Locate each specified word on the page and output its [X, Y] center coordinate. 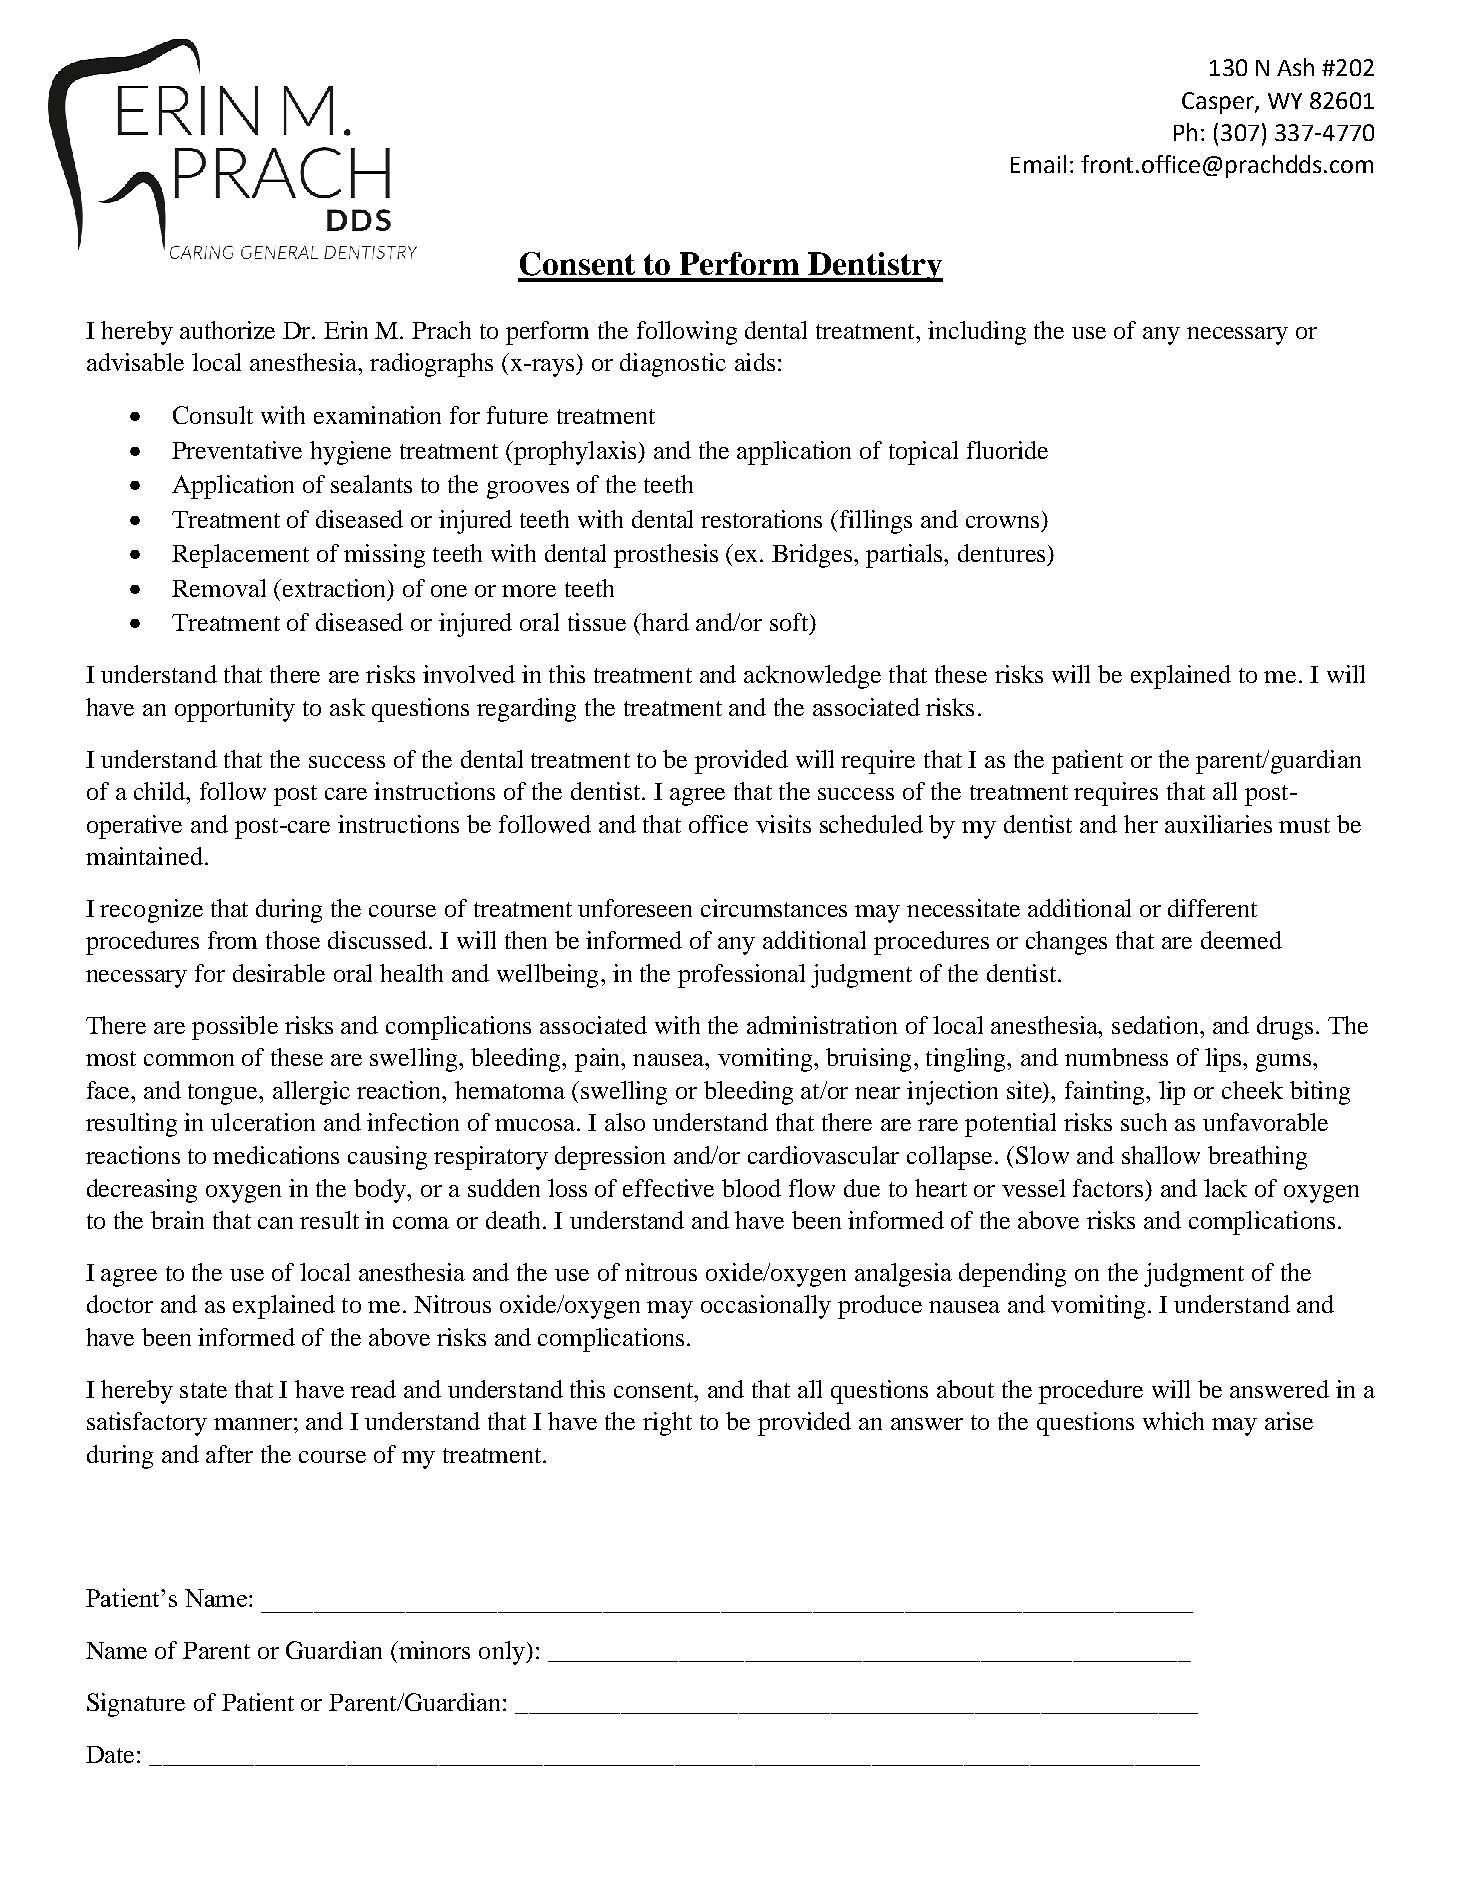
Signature [136, 1705]
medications [276, 1155]
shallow [1161, 1155]
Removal [219, 588]
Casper [1219, 103]
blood [751, 1188]
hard [664, 622]
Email [1038, 164]
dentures [1001, 553]
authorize [227, 330]
